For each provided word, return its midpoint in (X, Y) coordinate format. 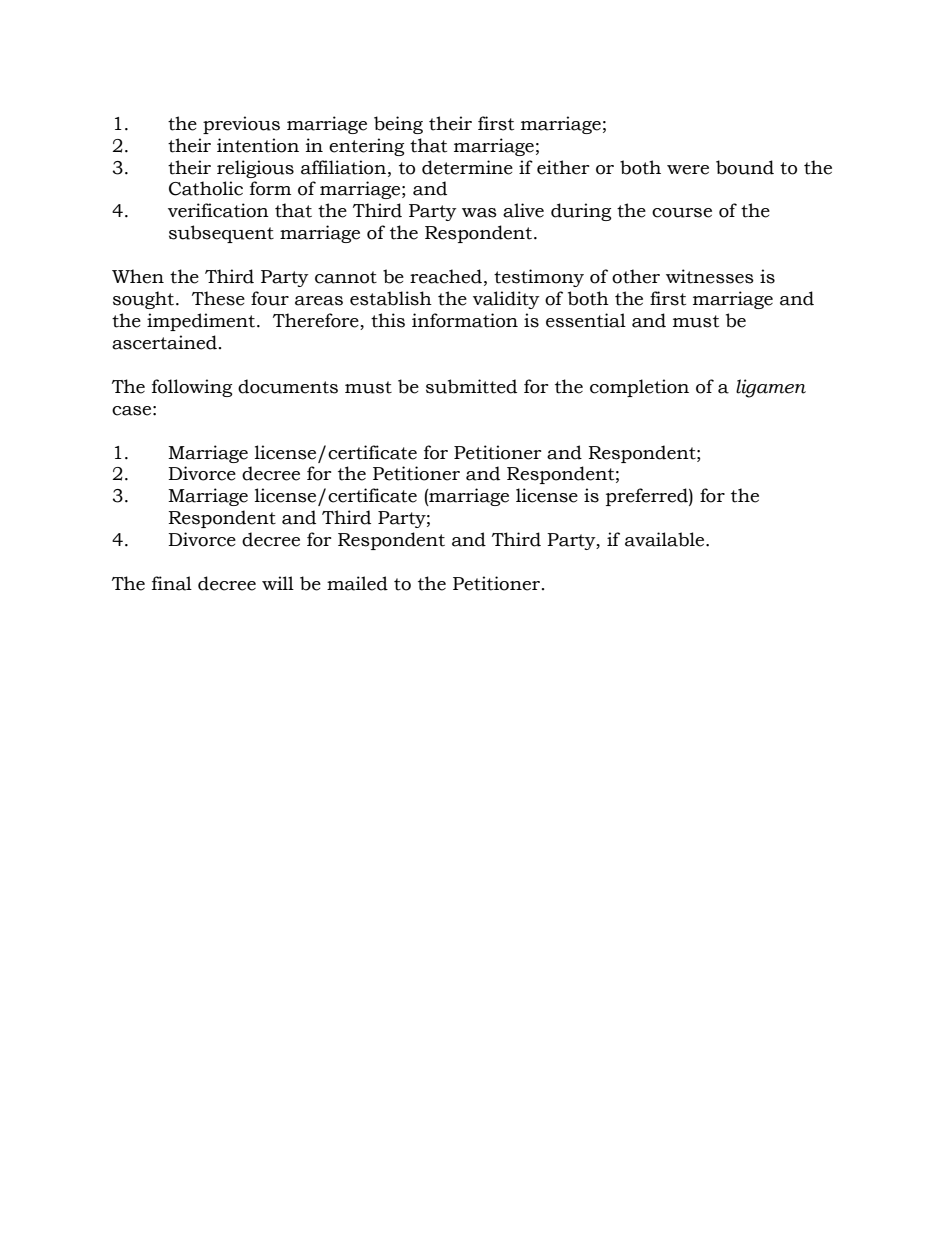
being (398, 125)
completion (639, 388)
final (172, 583)
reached (446, 276)
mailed (357, 583)
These (218, 298)
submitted (471, 386)
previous (241, 125)
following (192, 388)
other (636, 276)
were (688, 170)
